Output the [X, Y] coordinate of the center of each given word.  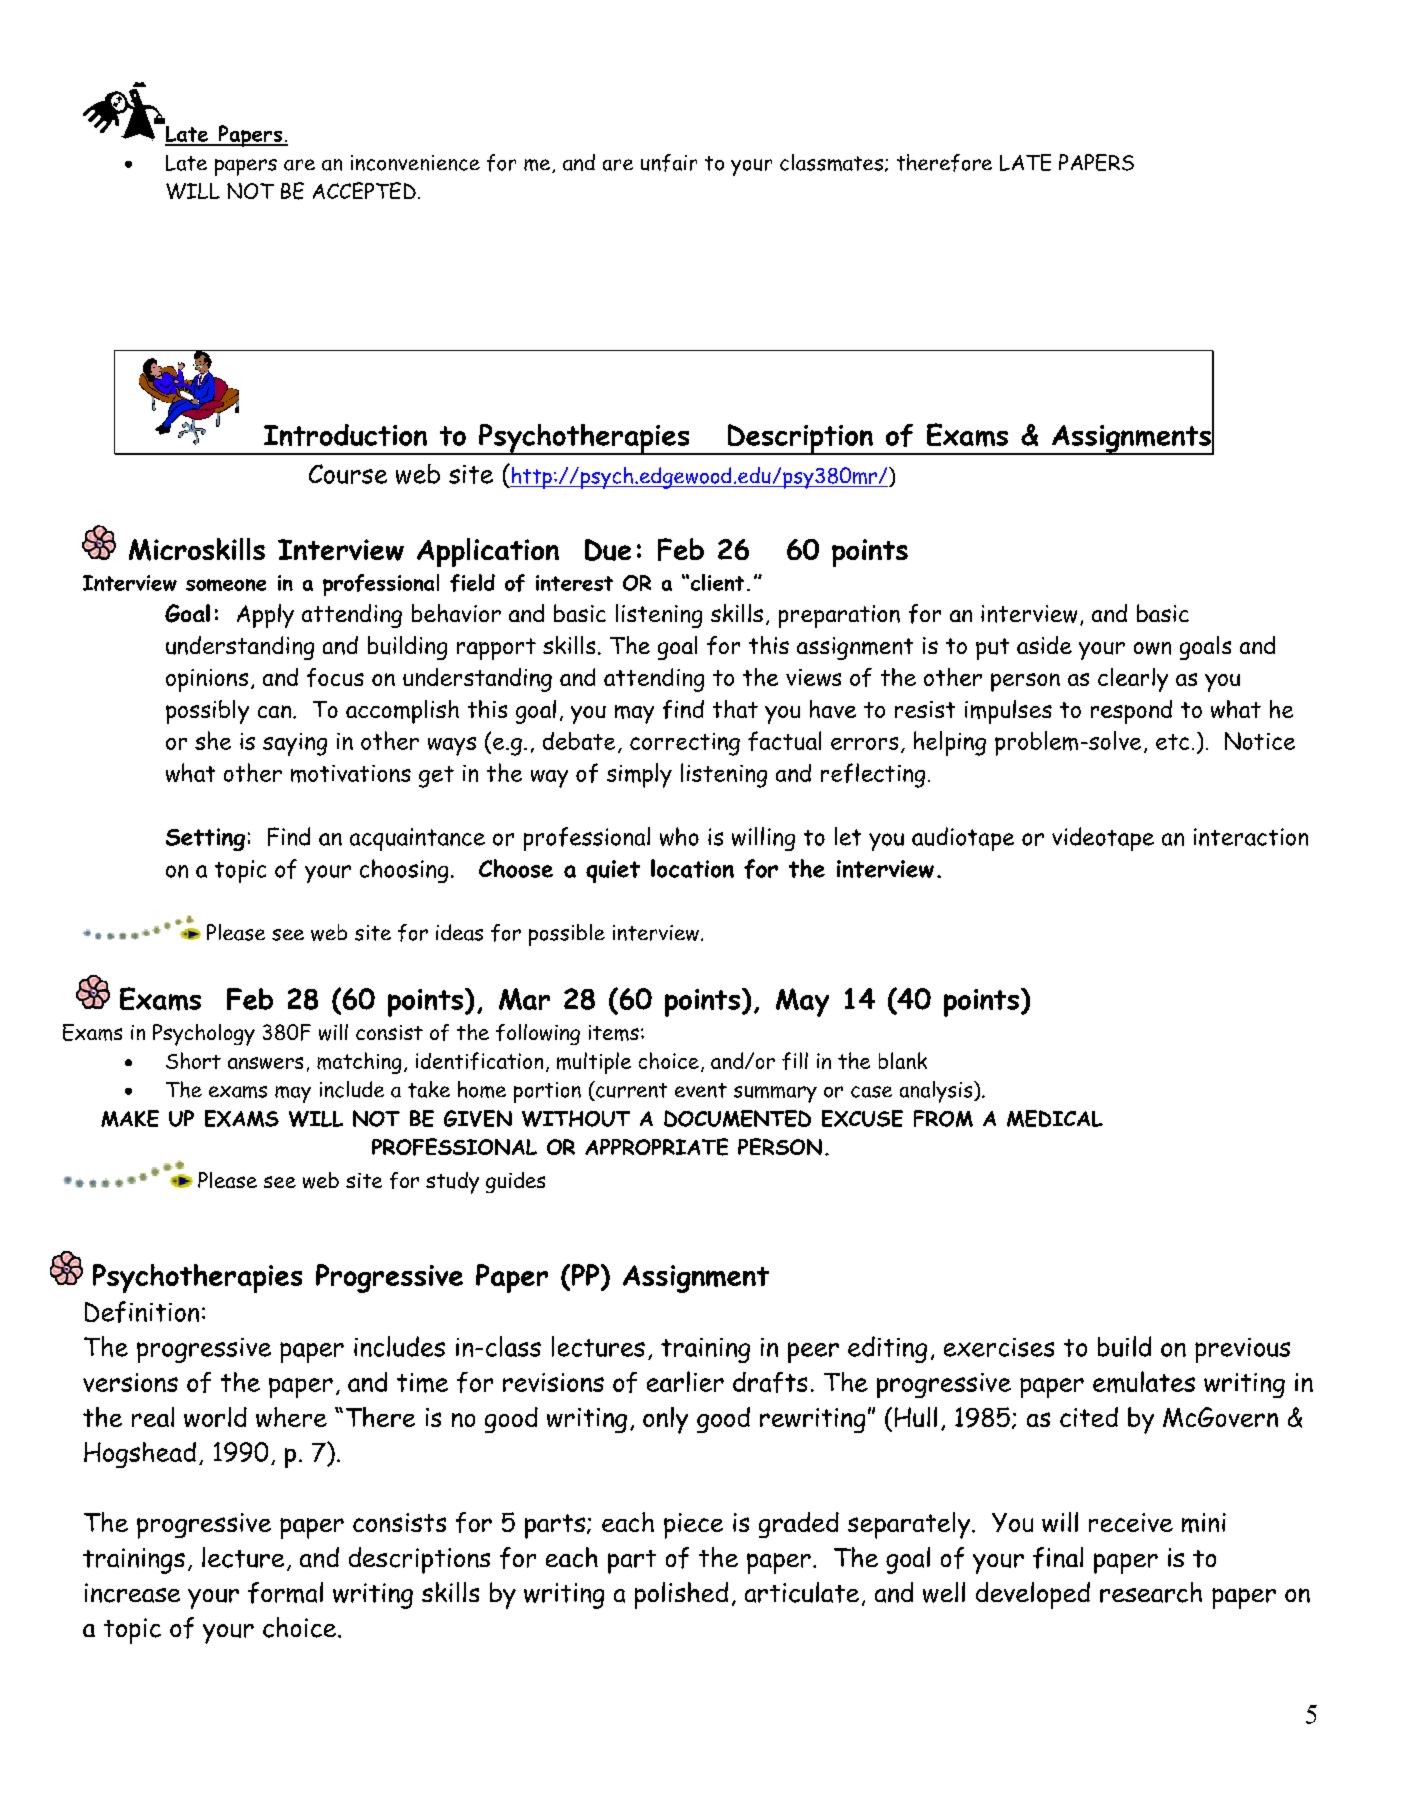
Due [608, 550]
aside [1044, 645]
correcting [685, 744]
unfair [669, 163]
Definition [142, 1312]
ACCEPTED [364, 190]
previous [1242, 1350]
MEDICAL [1055, 1118]
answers [265, 1063]
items [614, 1033]
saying [295, 744]
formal [285, 1593]
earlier [685, 1381]
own [1152, 648]
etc [1172, 742]
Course [348, 474]
